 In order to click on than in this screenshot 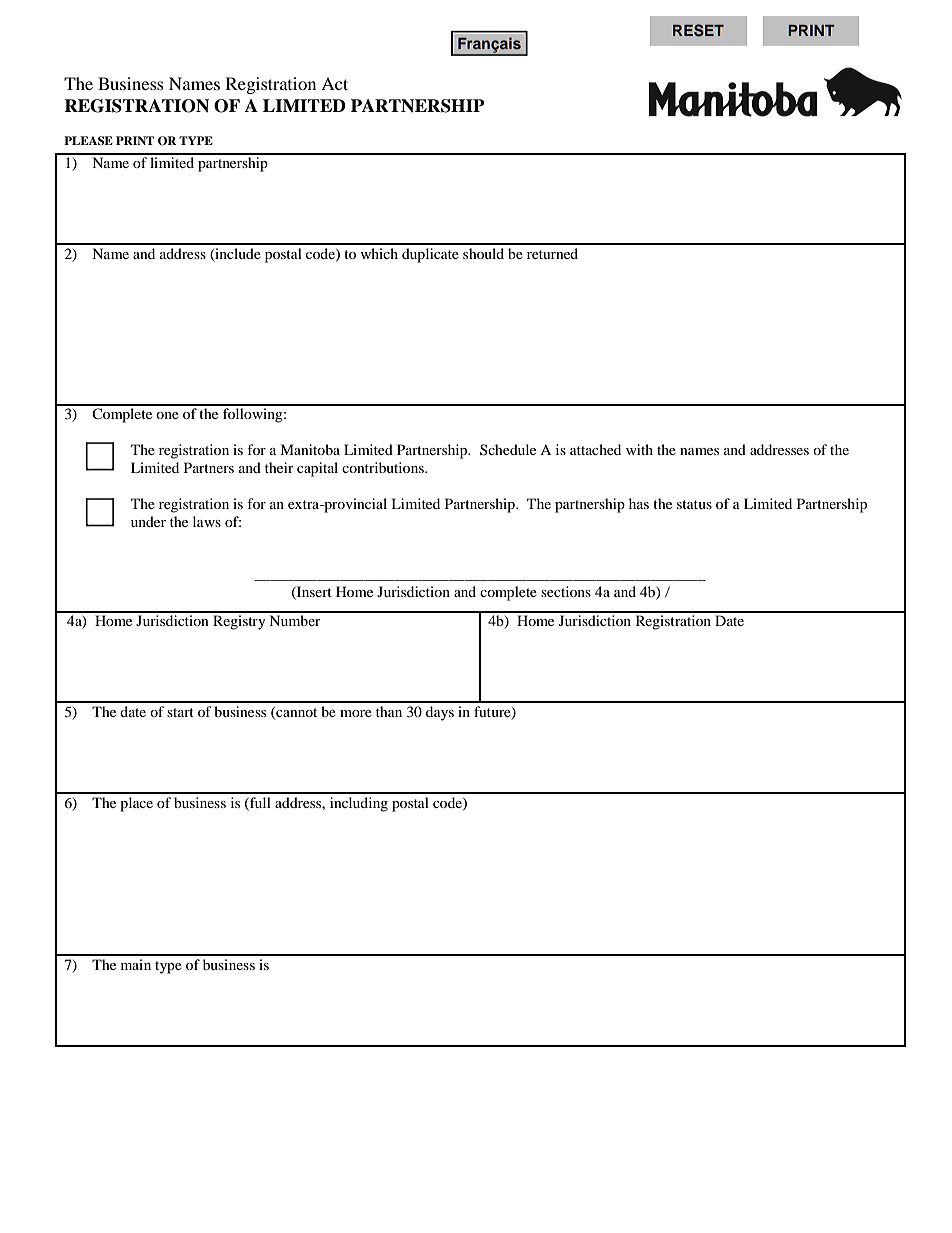, I will do `click(389, 711)`.
